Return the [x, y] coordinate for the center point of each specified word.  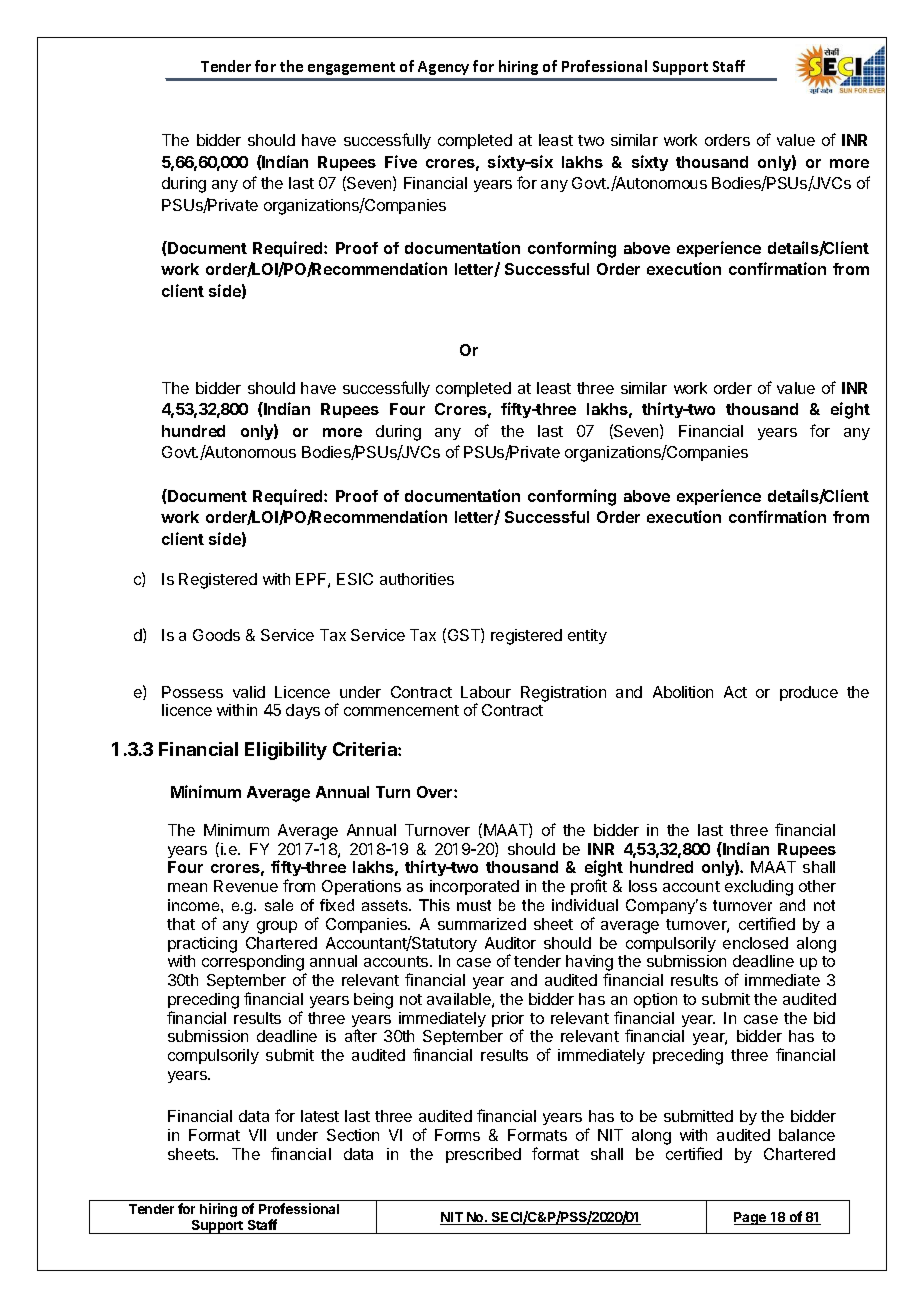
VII [257, 1135]
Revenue [246, 886]
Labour [486, 692]
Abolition [683, 692]
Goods [216, 635]
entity [587, 636]
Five [401, 161]
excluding [759, 888]
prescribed [483, 1155]
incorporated [474, 887]
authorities [417, 579]
